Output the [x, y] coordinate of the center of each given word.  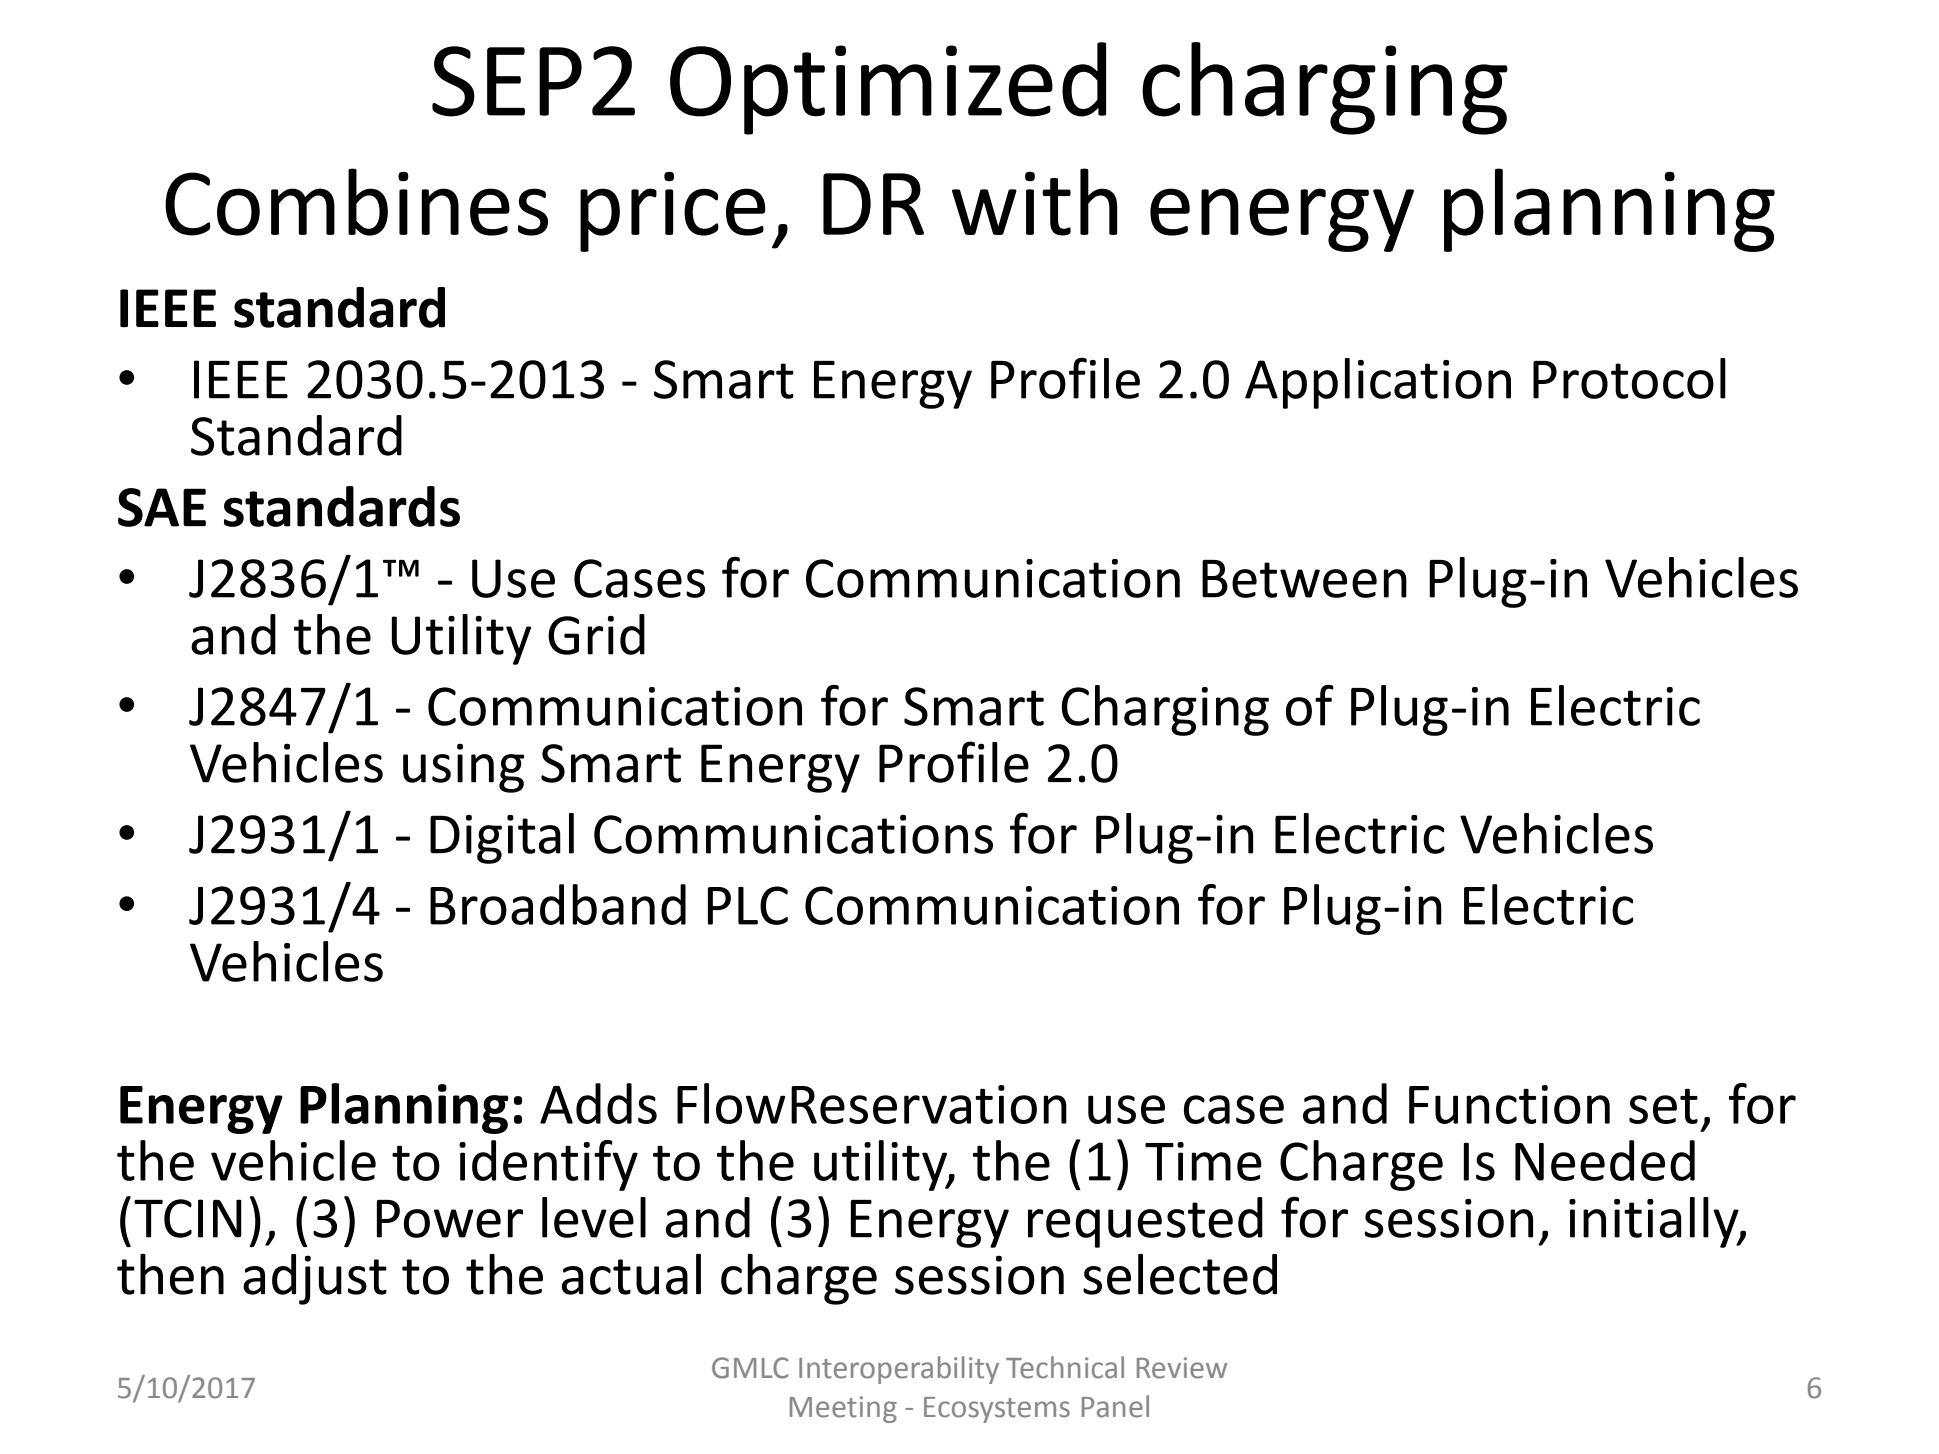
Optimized [888, 88]
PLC [748, 905]
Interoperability [899, 1370]
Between [1304, 579]
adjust [315, 1279]
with [1034, 202]
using [463, 768]
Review [1182, 1368]
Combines [356, 202]
